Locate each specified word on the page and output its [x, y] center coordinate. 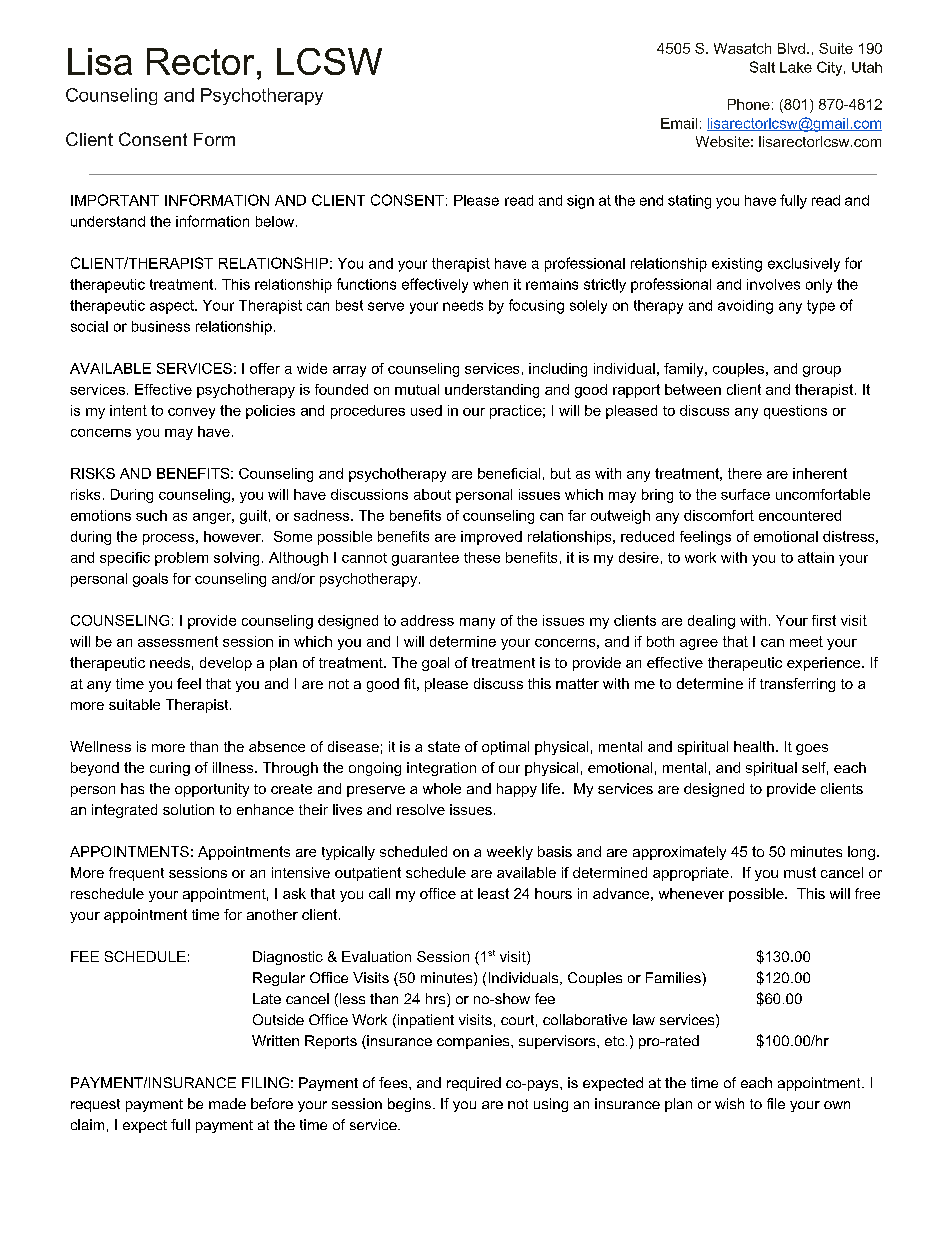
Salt [762, 67]
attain [816, 557]
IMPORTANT [115, 200]
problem [181, 559]
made [227, 1103]
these [482, 557]
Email [679, 123]
